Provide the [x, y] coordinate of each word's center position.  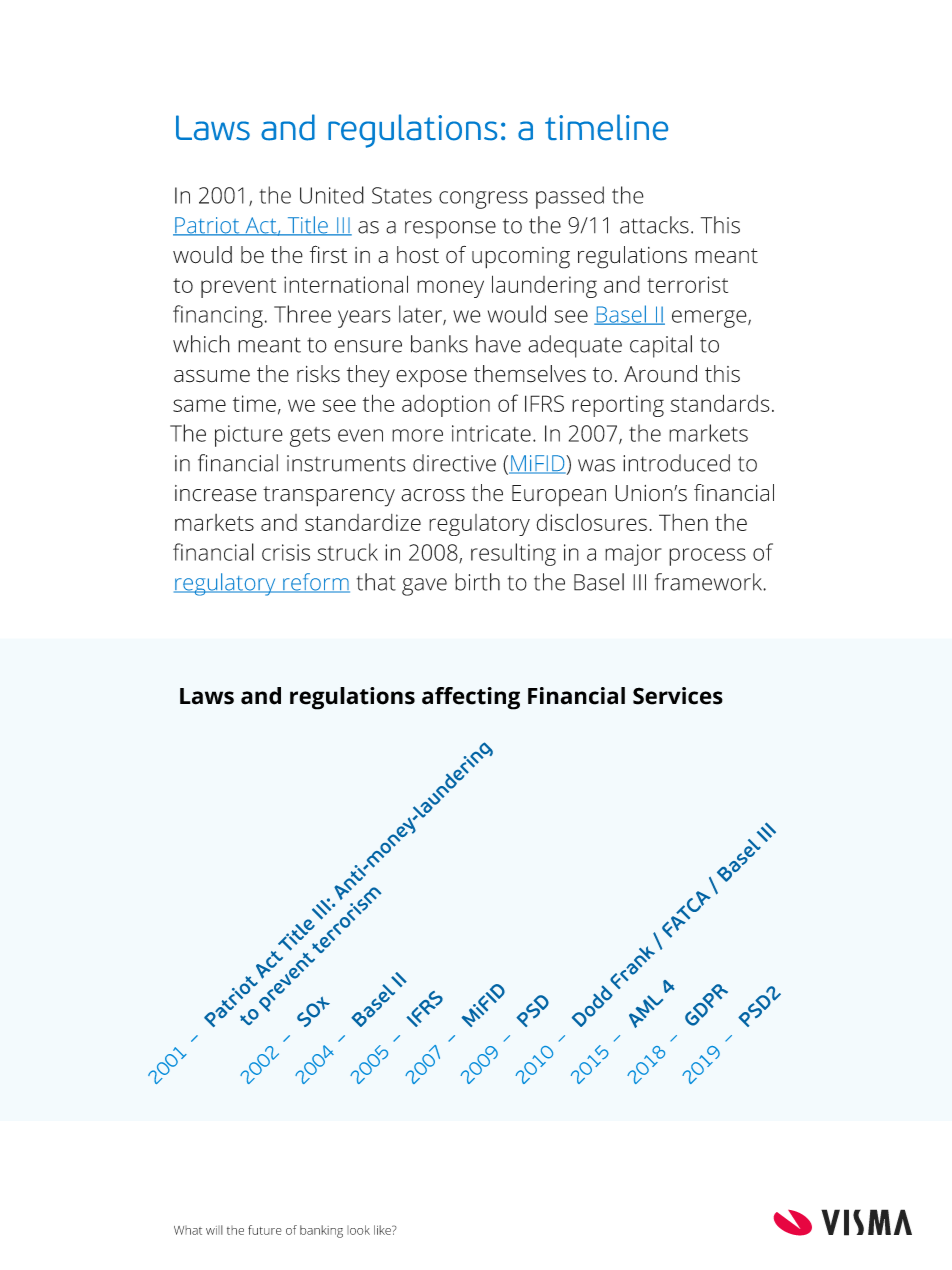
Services [678, 696]
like [383, 1230]
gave [424, 587]
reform [315, 583]
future [265, 1230]
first [329, 254]
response [450, 230]
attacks [654, 225]
